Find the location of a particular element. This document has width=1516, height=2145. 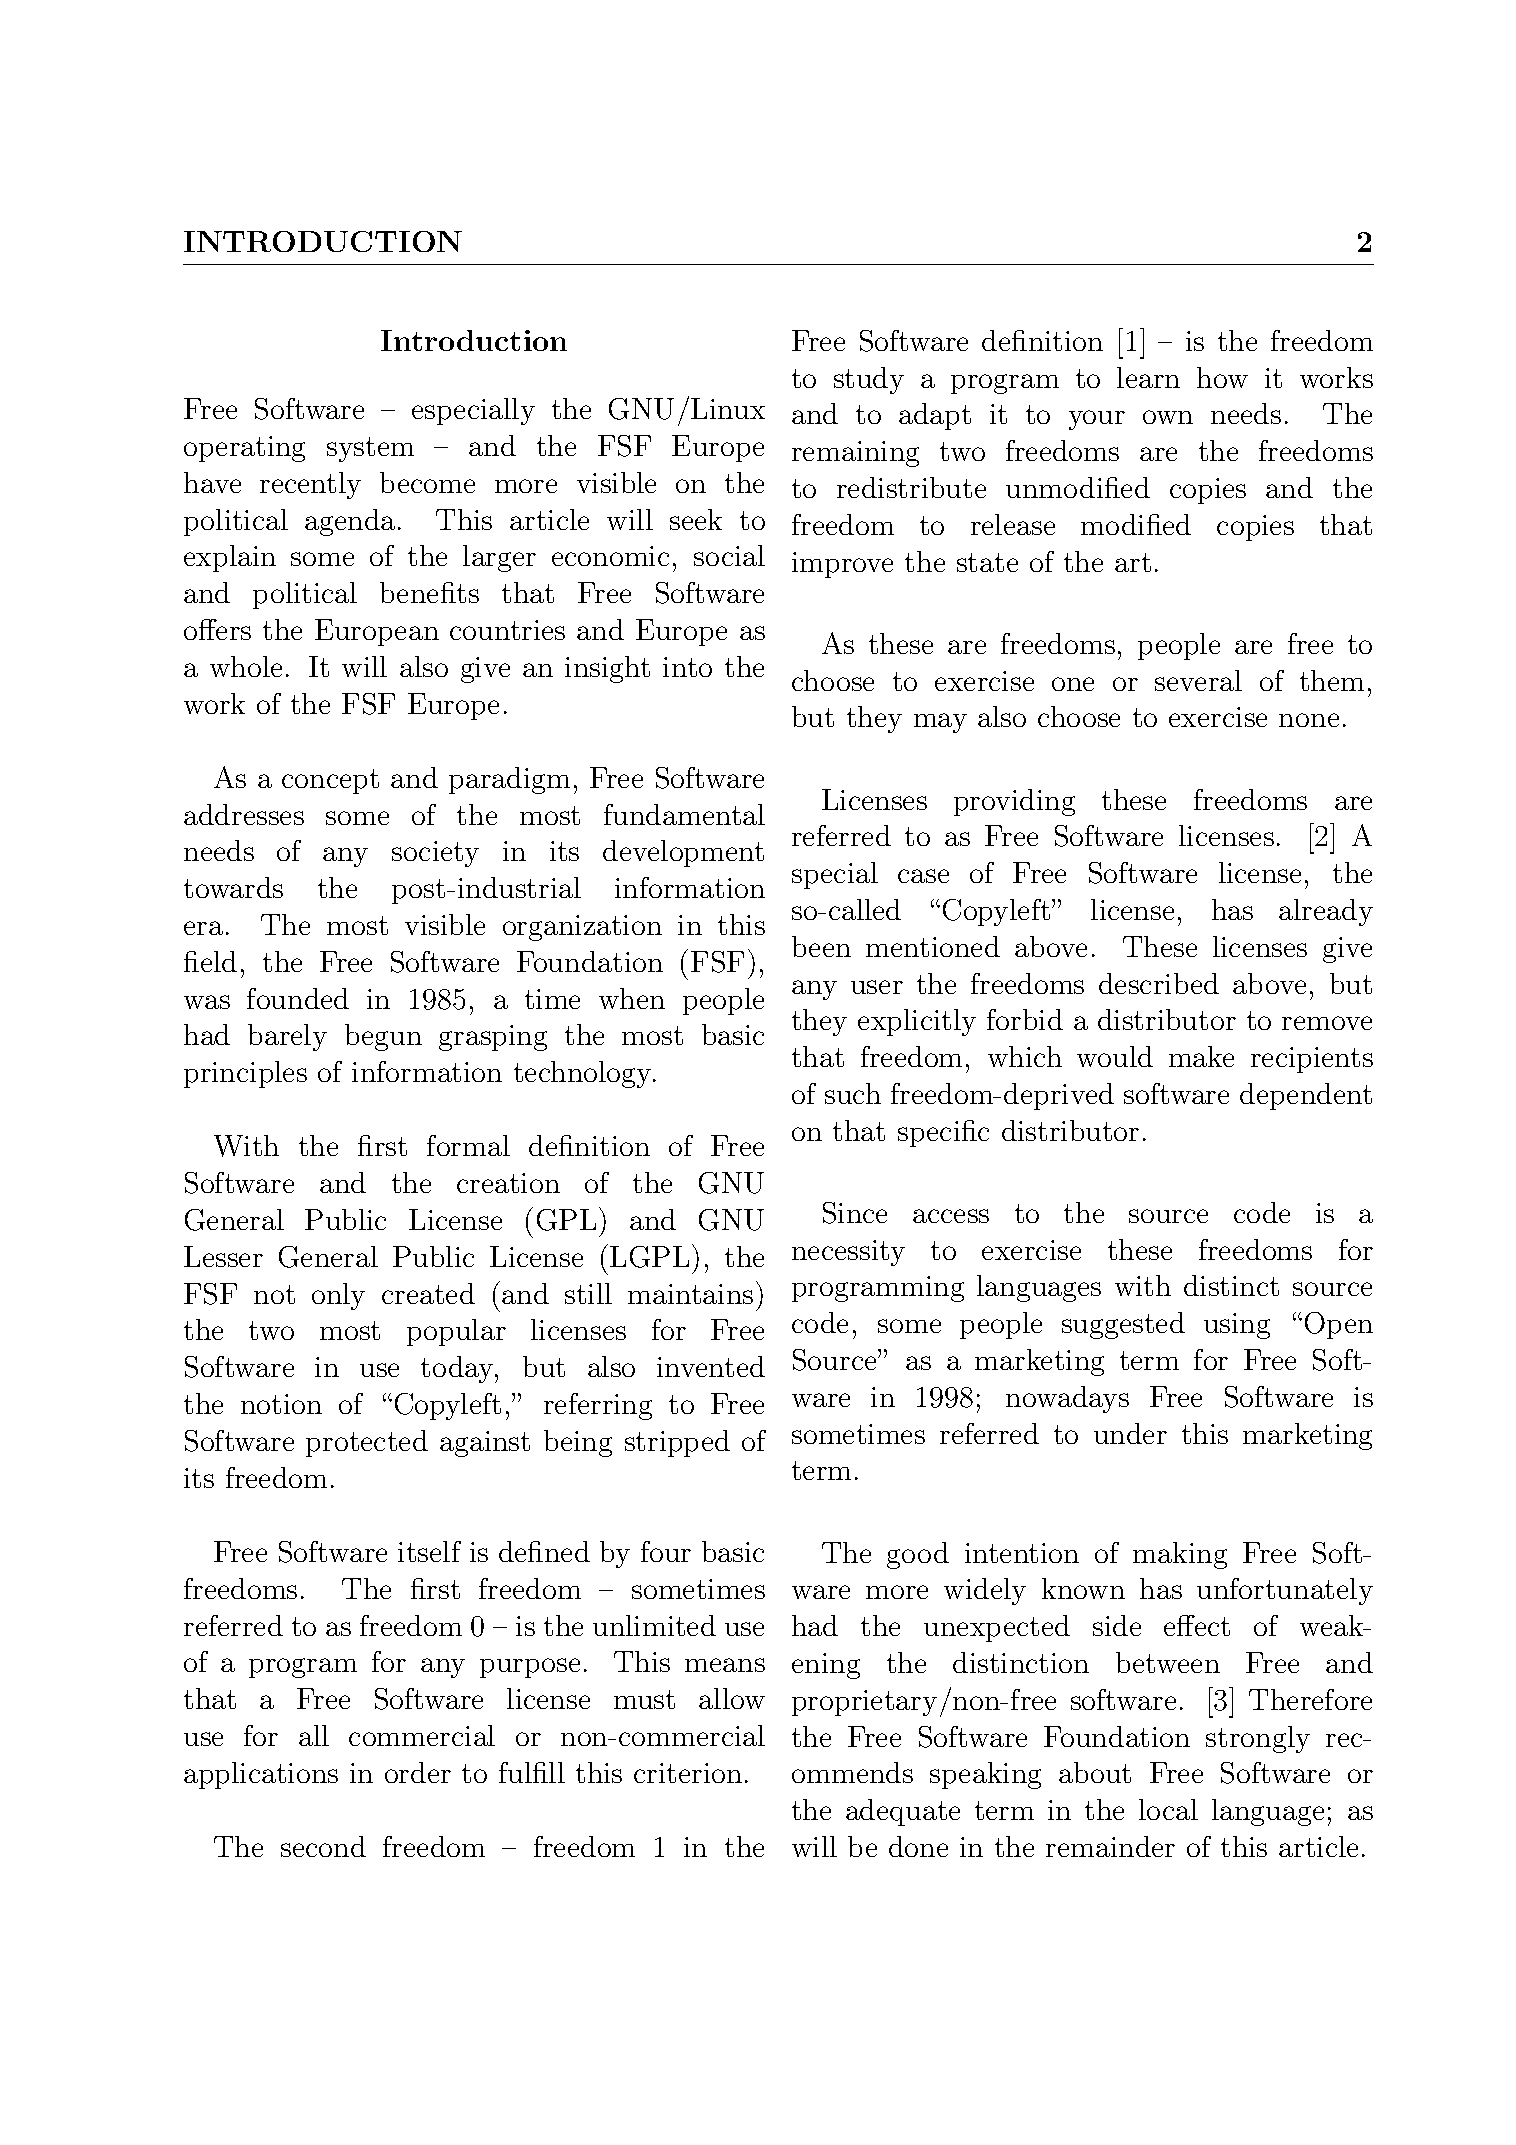

second is located at coordinates (323, 1846).
